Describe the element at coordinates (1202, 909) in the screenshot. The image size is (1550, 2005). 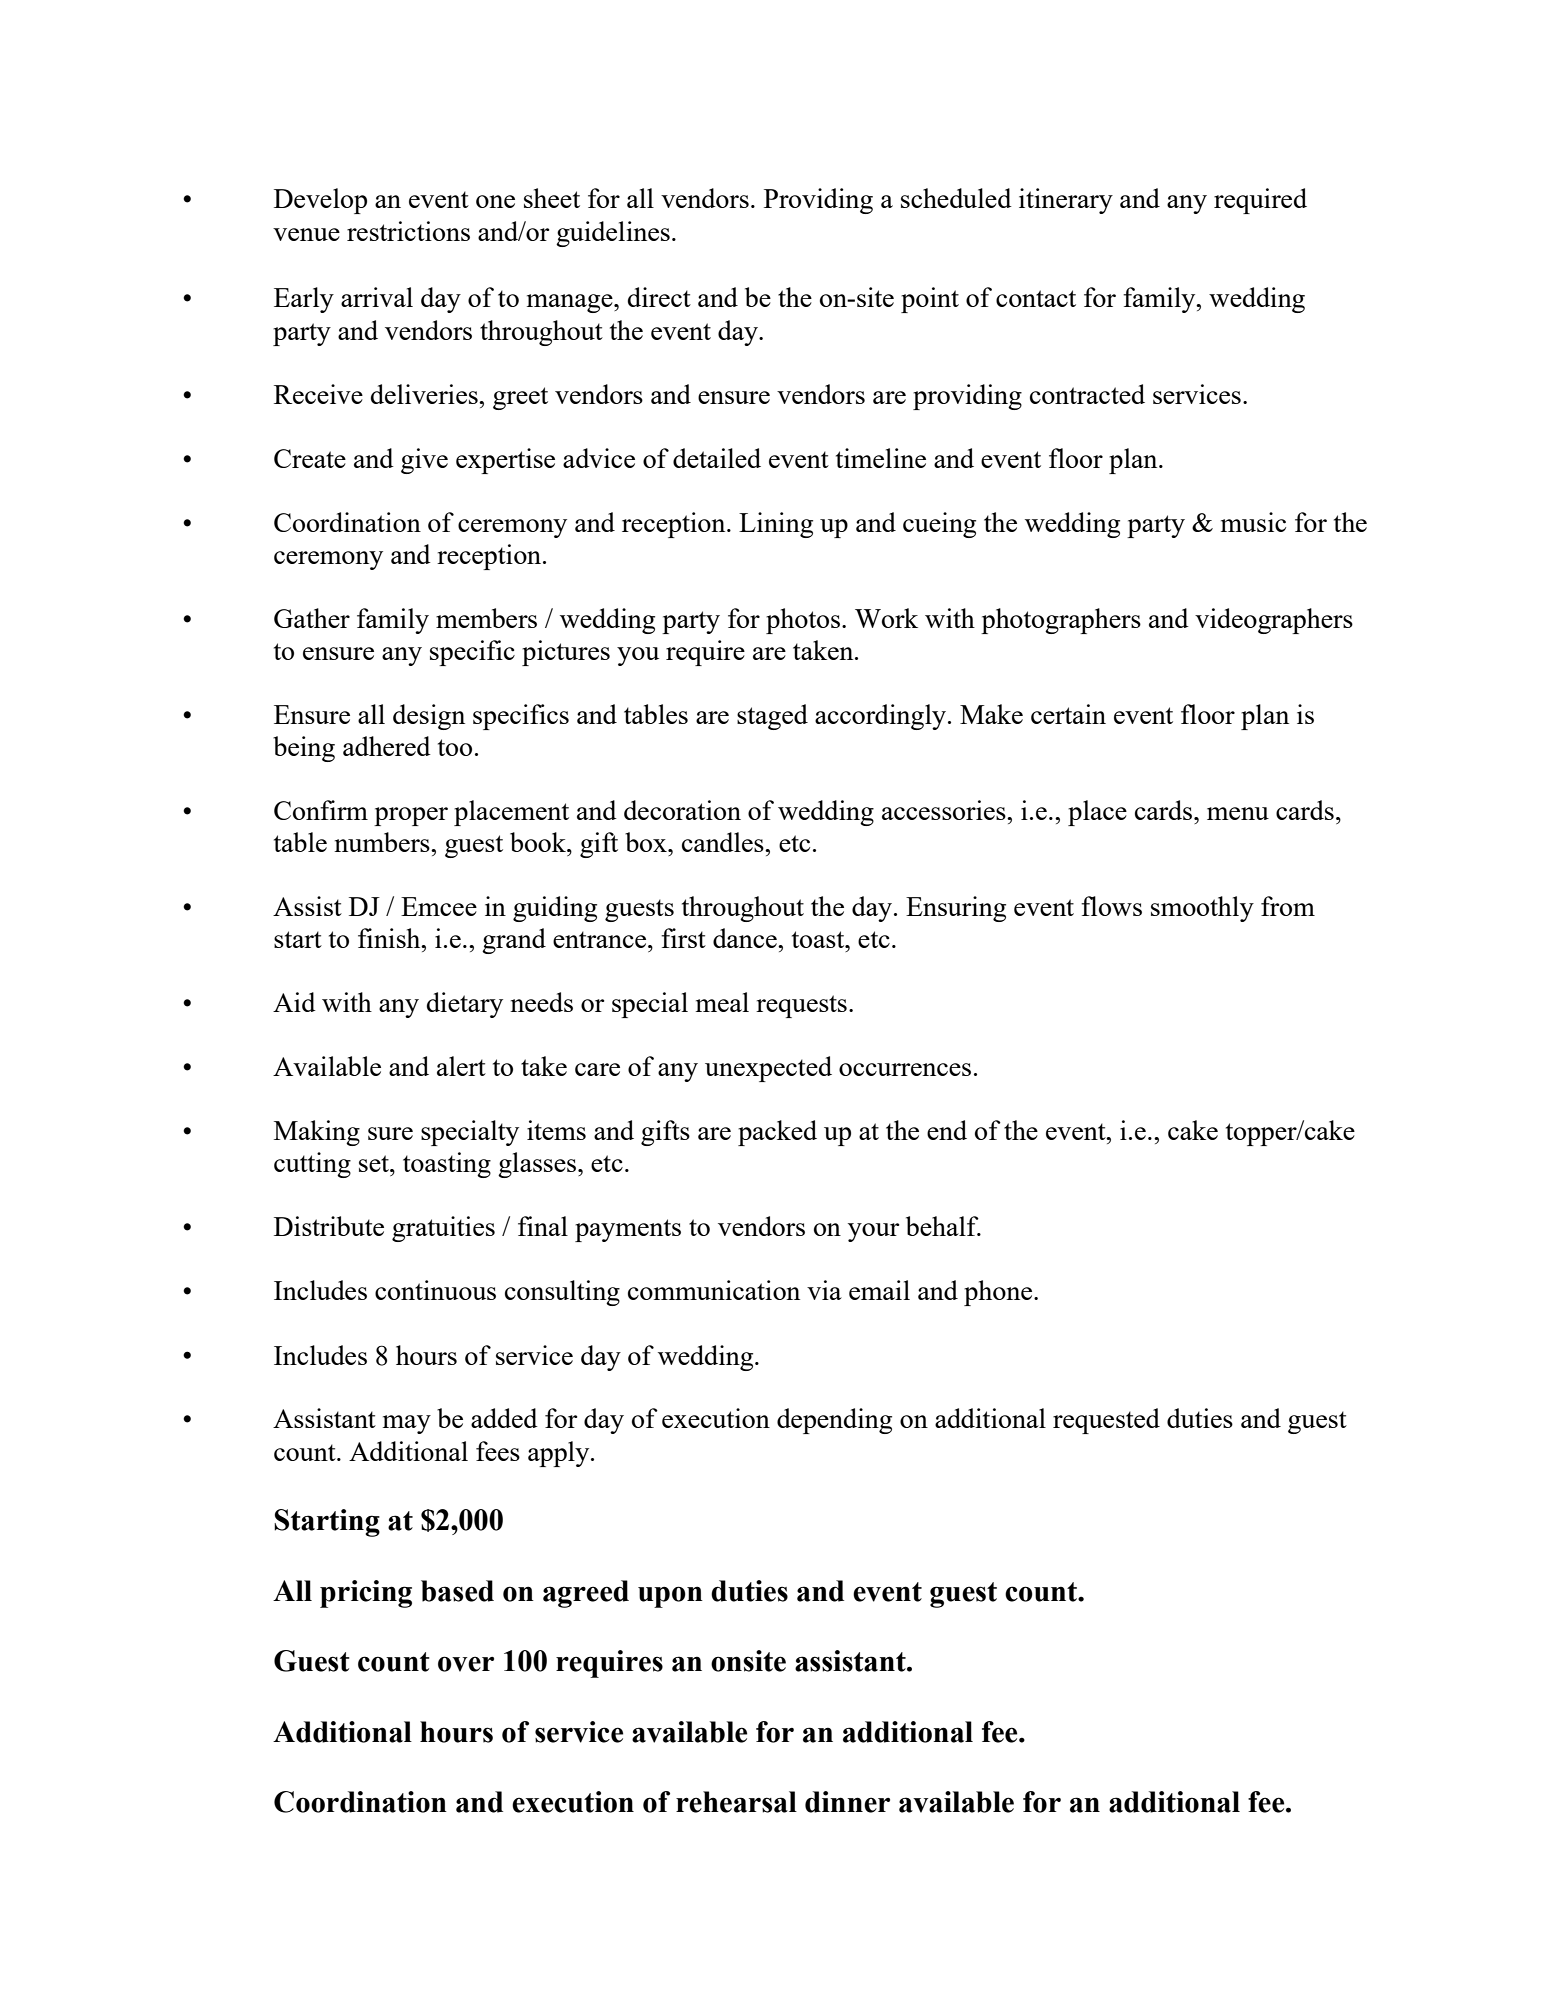
I see `smoothly` at that location.
